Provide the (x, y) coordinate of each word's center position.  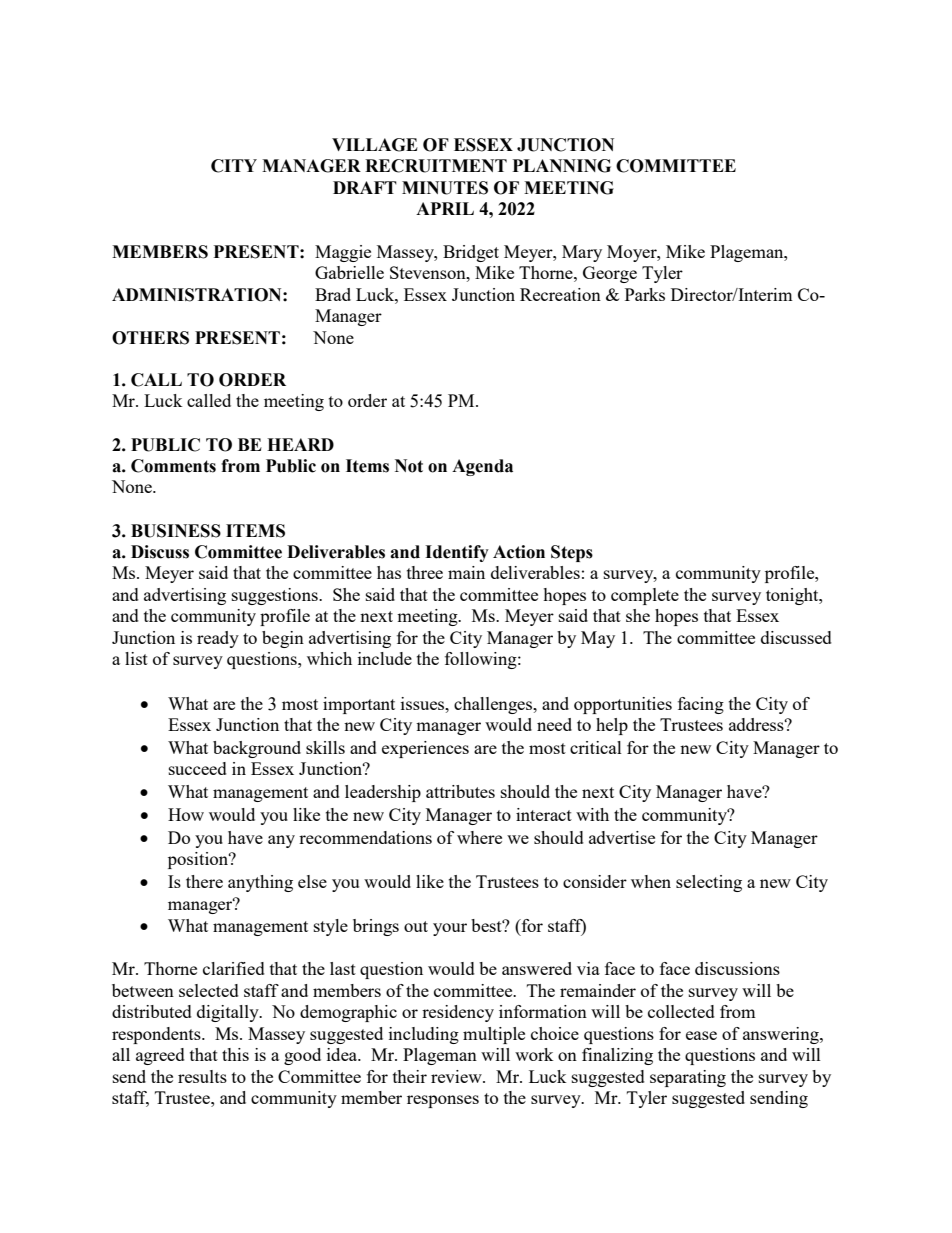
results (202, 1076)
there (204, 881)
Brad (333, 294)
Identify (457, 553)
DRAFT (365, 187)
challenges (494, 705)
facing (701, 705)
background (257, 749)
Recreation (560, 294)
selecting (709, 883)
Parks (645, 294)
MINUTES (445, 188)
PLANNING (562, 166)
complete (645, 596)
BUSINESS (176, 531)
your (450, 929)
